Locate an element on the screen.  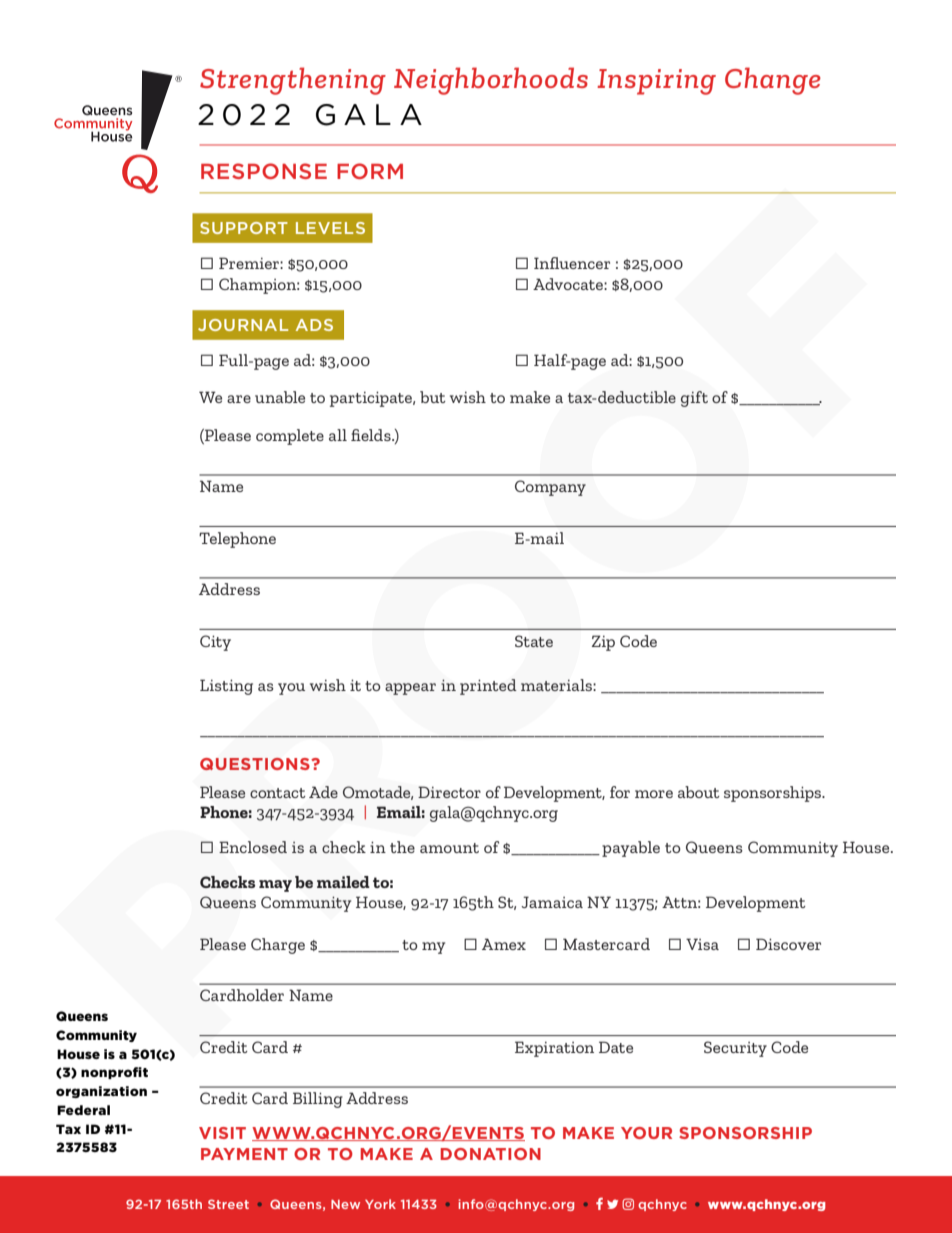
City is located at coordinates (215, 643).
